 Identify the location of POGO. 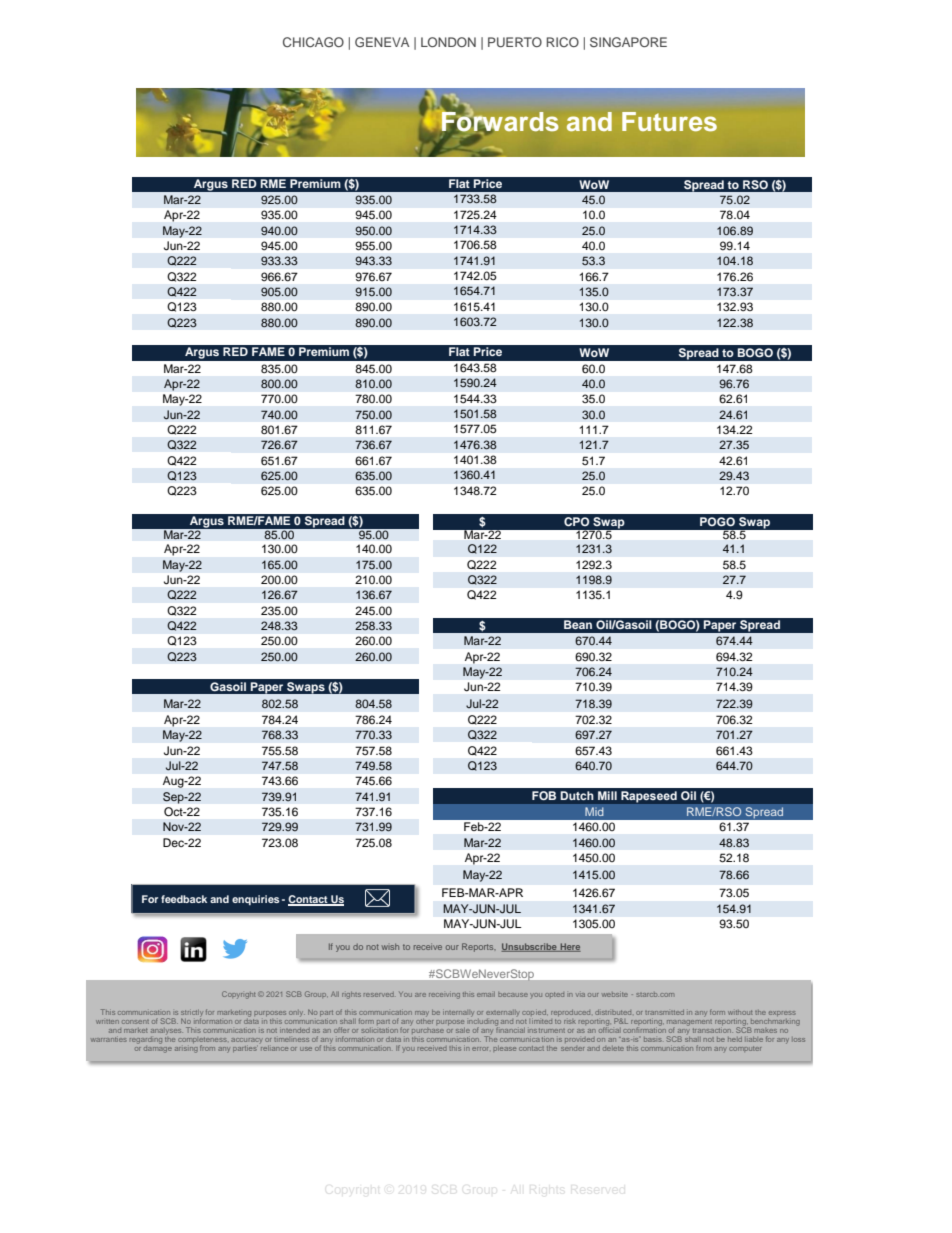
(717, 522).
